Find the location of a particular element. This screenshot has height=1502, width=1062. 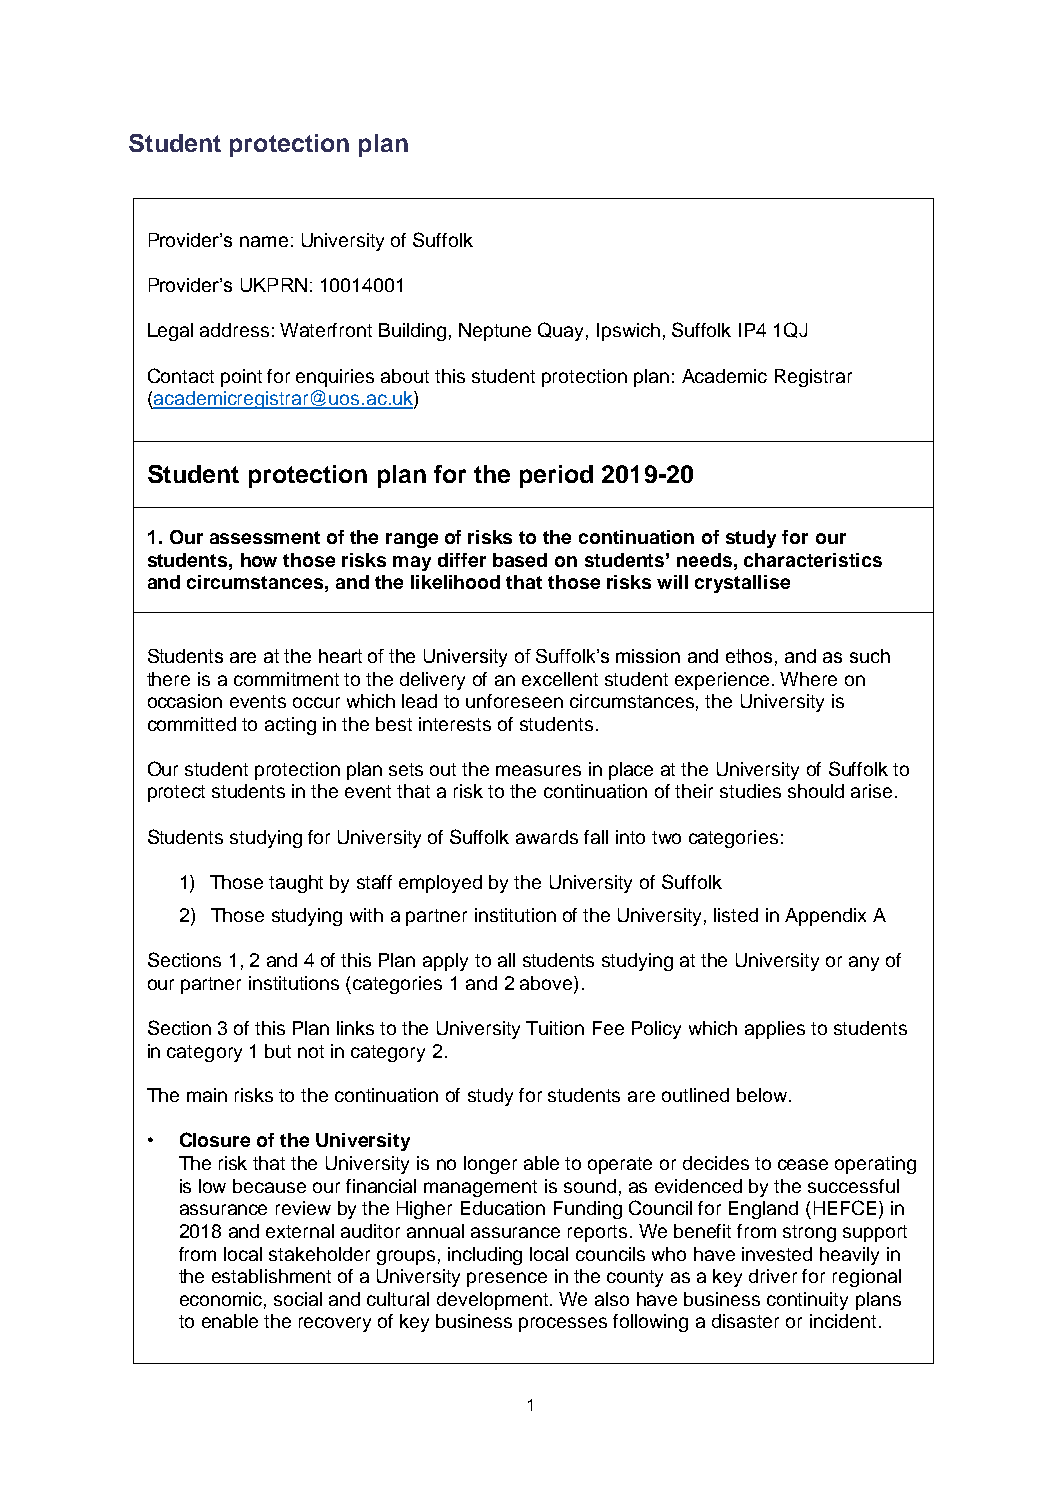

presence is located at coordinates (507, 1279).
